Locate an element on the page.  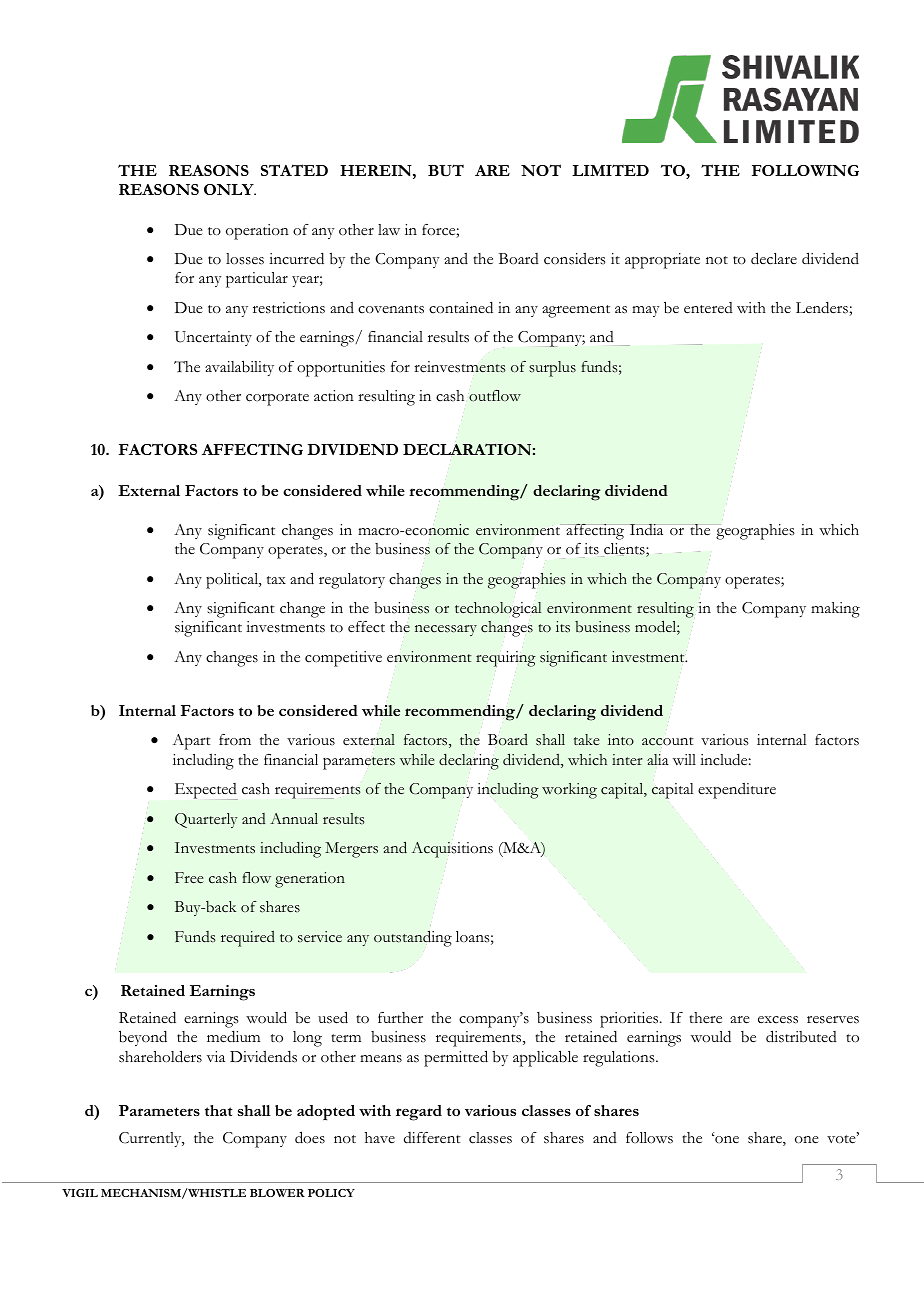
technological is located at coordinates (498, 610).
